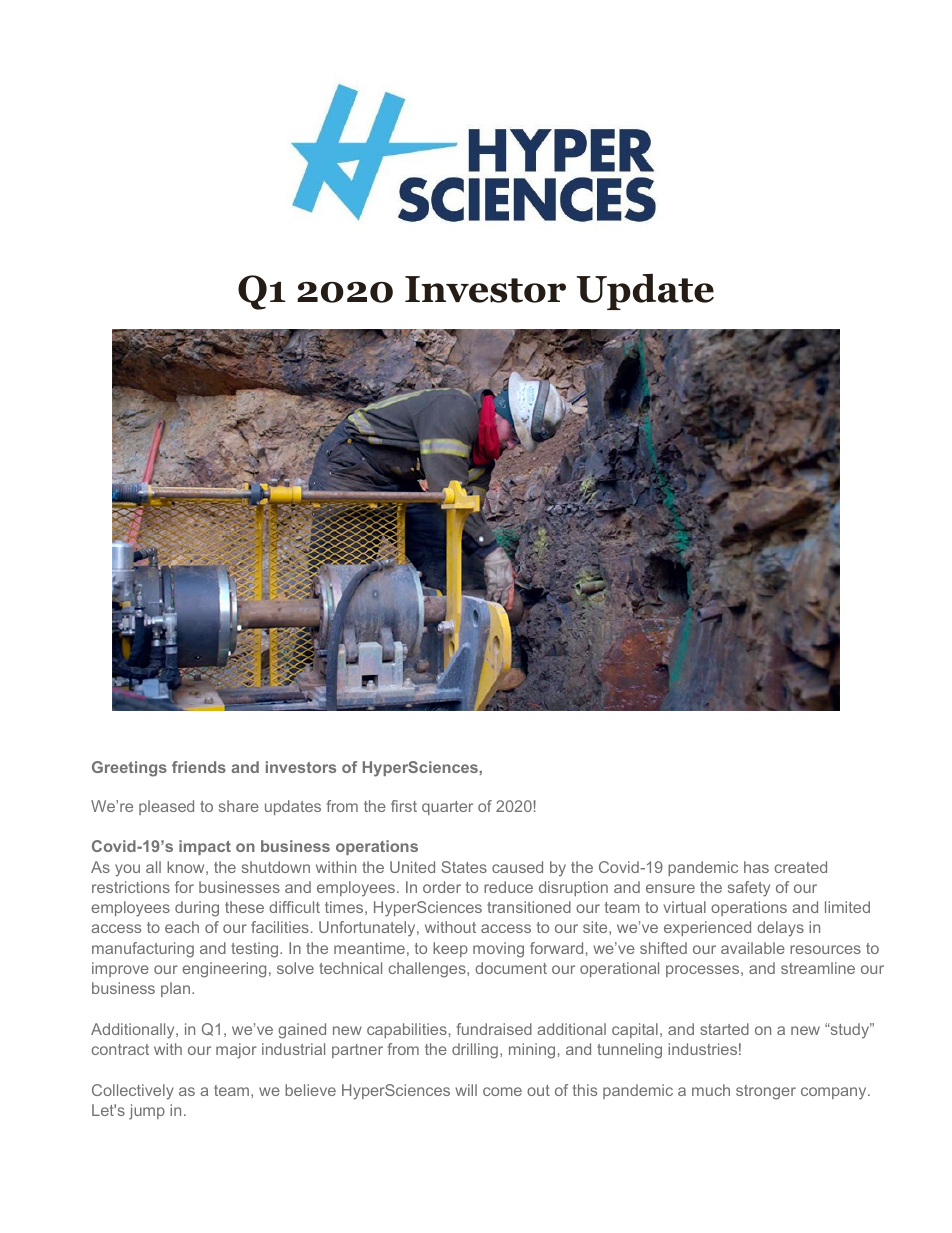 This screenshot has width=952, height=1233. What do you see at coordinates (502, 1091) in the screenshot?
I see `come` at bounding box center [502, 1091].
